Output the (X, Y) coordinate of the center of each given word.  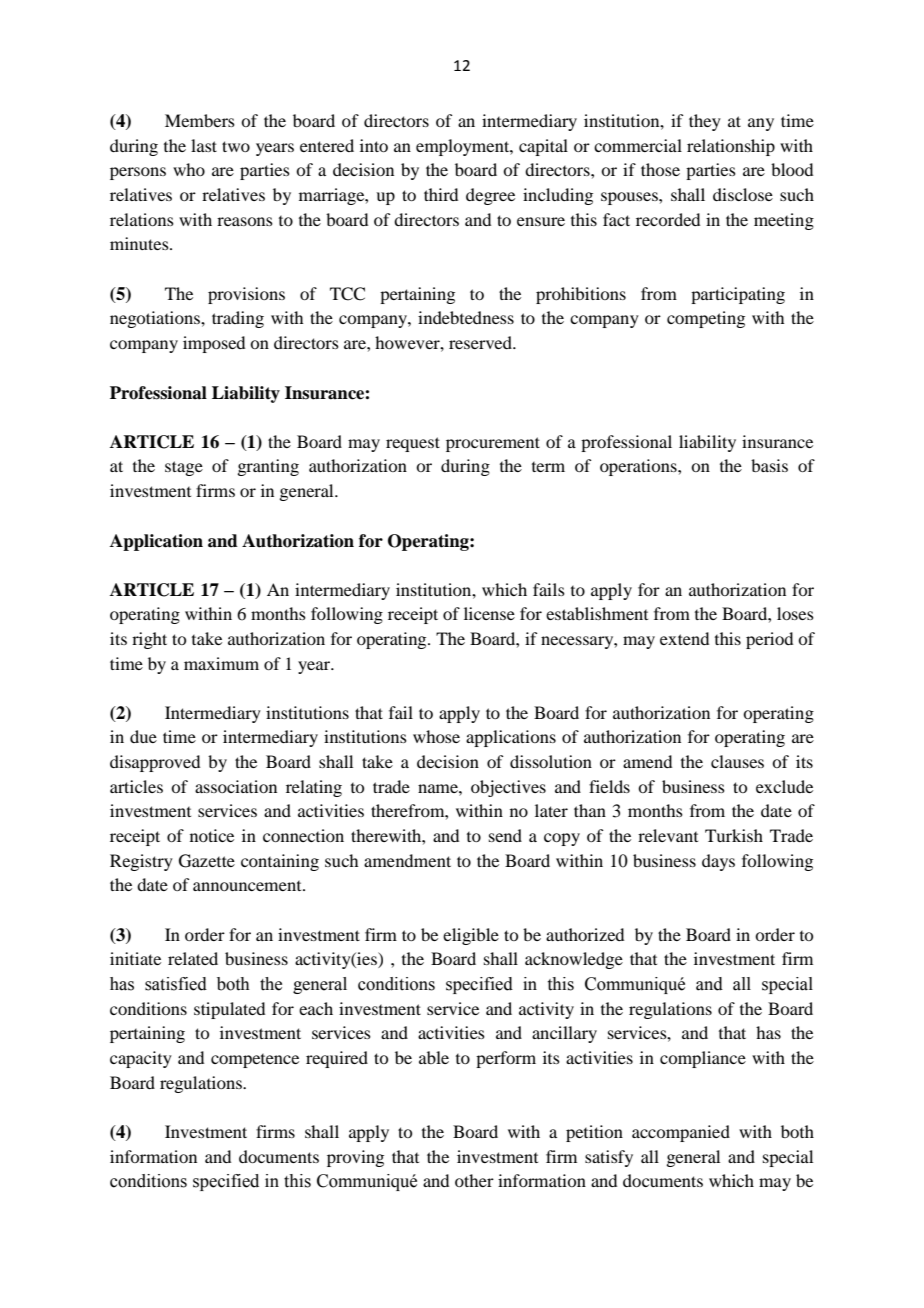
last (204, 145)
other (474, 1180)
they (705, 122)
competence (255, 1061)
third (441, 194)
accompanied (681, 1133)
